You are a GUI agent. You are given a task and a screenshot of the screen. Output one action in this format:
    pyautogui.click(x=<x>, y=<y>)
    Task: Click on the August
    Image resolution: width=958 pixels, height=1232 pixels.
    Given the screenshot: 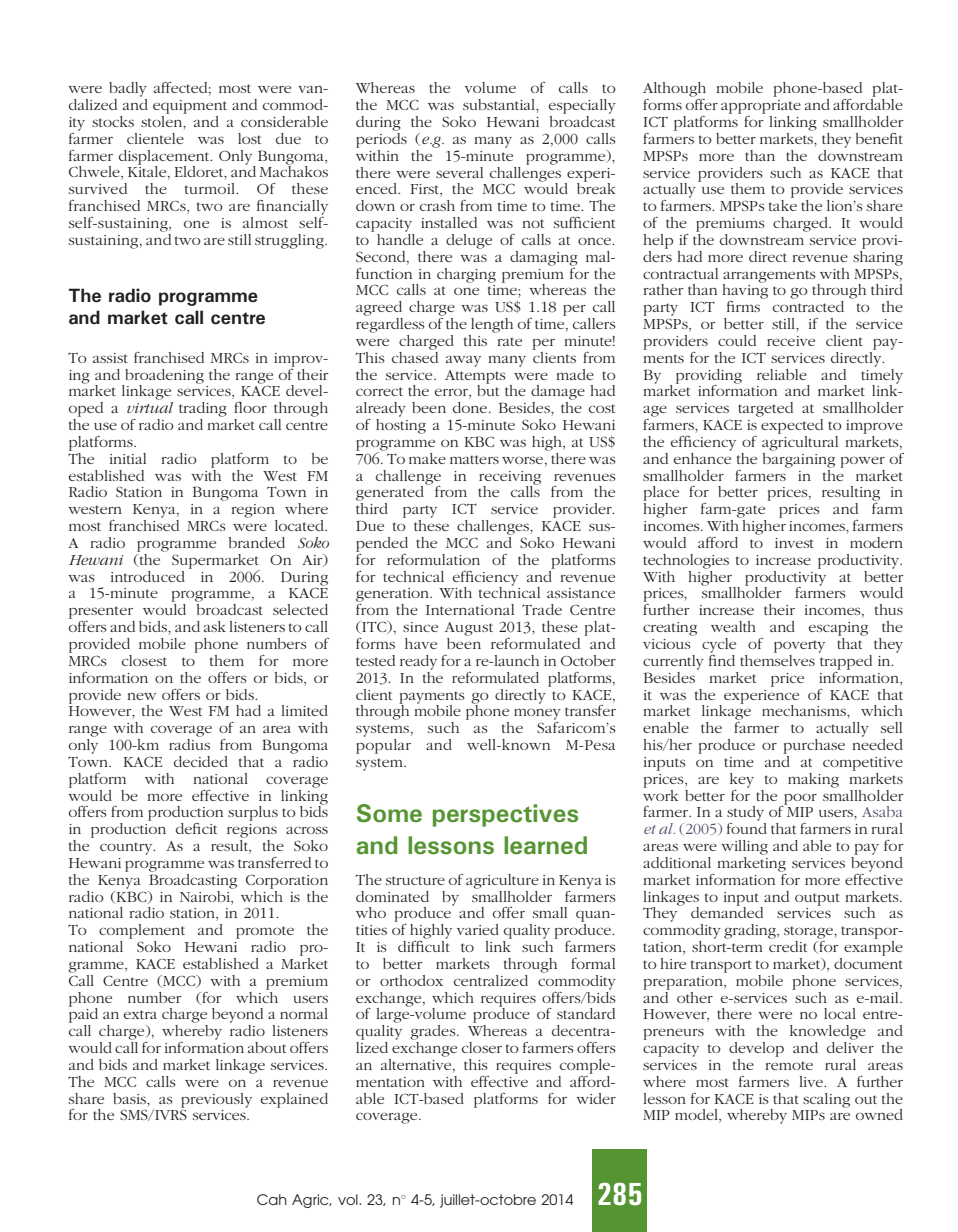 What is the action you would take?
    pyautogui.click(x=469, y=629)
